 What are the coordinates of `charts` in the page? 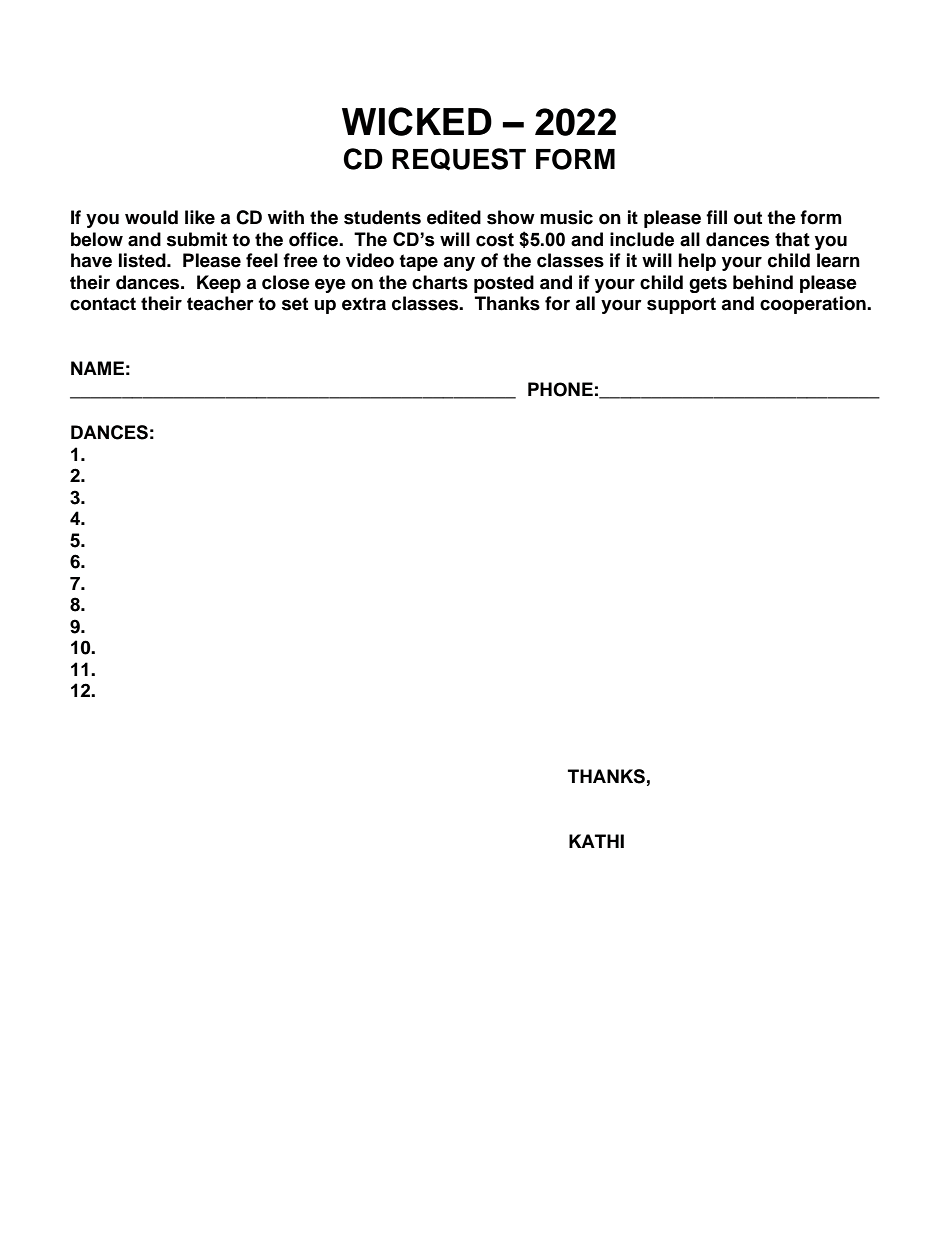 It's located at (440, 282).
